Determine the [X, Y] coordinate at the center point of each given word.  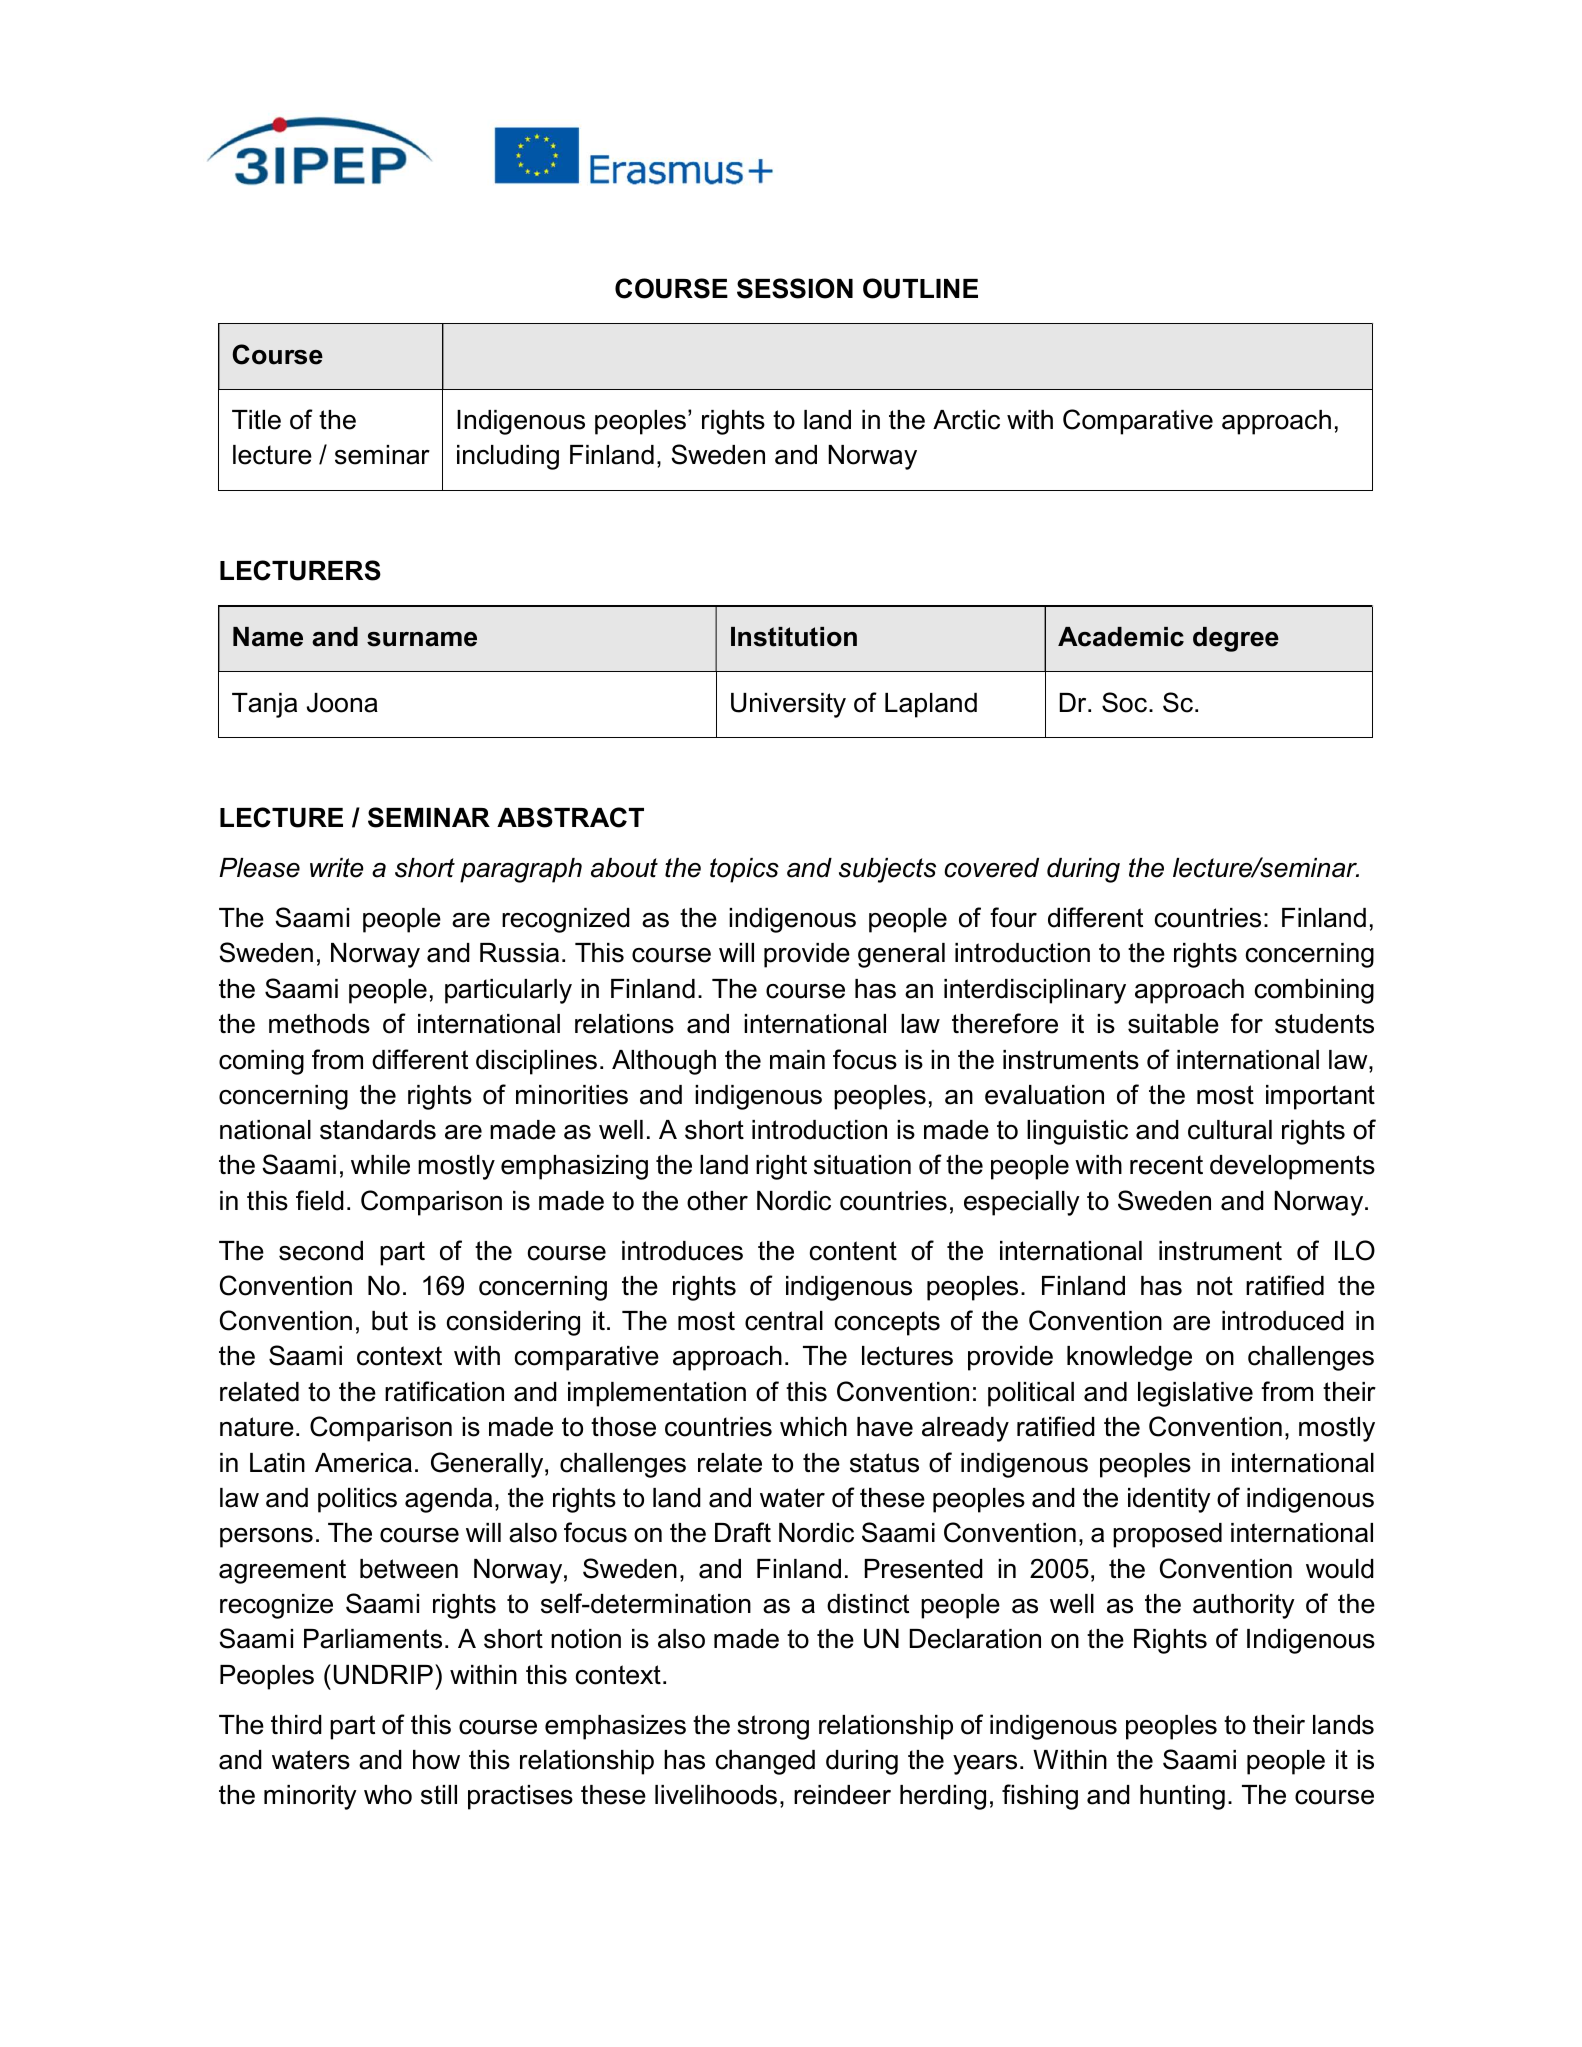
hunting [1182, 1797]
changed [765, 1762]
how [436, 1760]
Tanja [264, 705]
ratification [444, 1391]
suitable [1173, 1024]
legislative [1195, 1394]
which [813, 1427]
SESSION [795, 288]
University [788, 705]
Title [256, 420]
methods [319, 1024]
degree [1236, 639]
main [797, 1060]
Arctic [966, 420]
